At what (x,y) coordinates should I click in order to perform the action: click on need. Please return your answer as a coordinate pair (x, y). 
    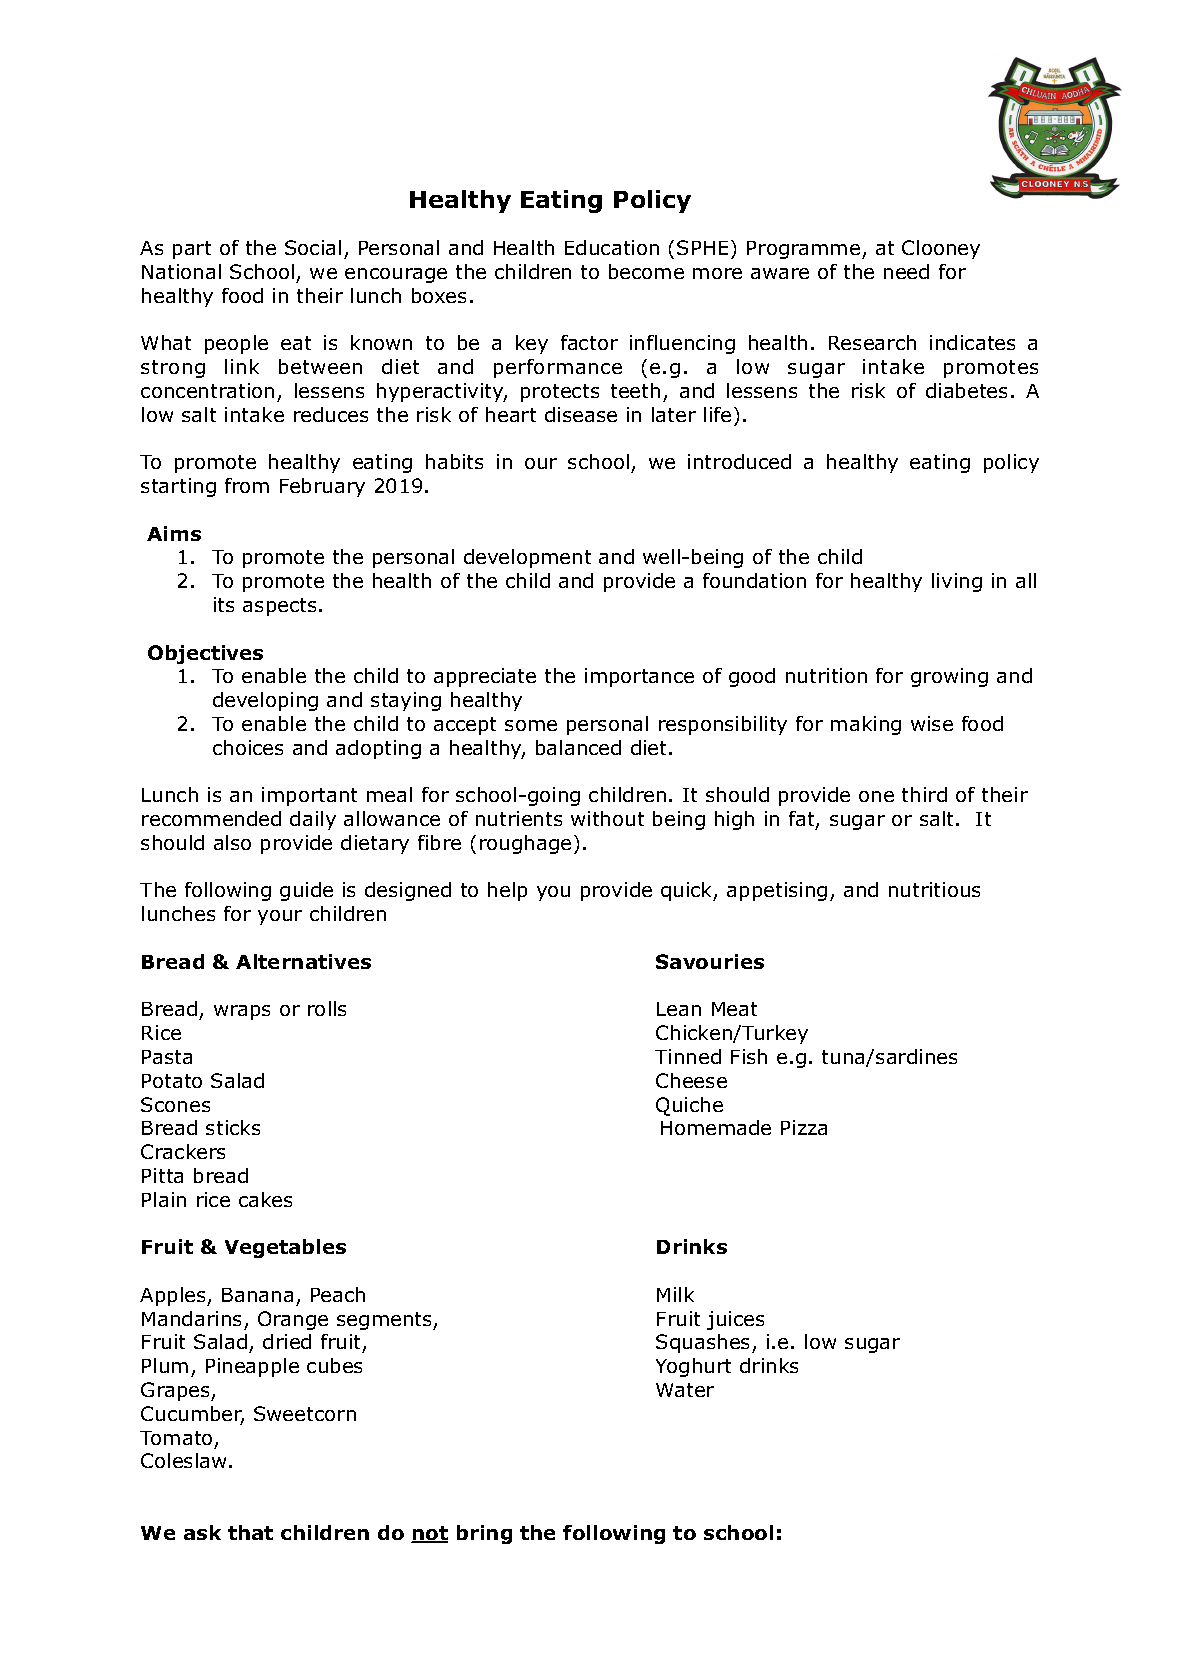
    Looking at the image, I should click on (906, 271).
